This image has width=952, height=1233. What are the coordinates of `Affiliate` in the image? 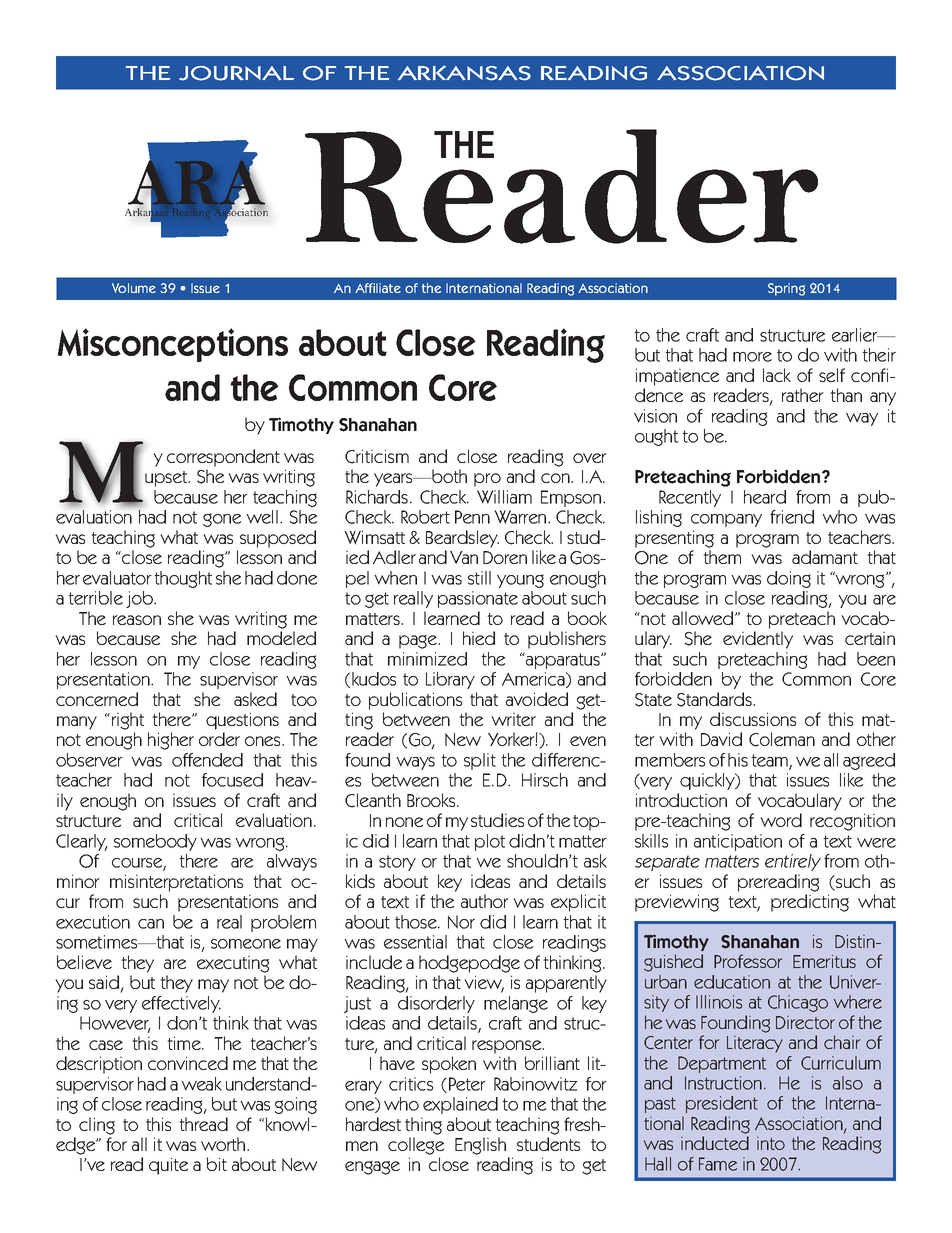 It's located at (378, 288).
